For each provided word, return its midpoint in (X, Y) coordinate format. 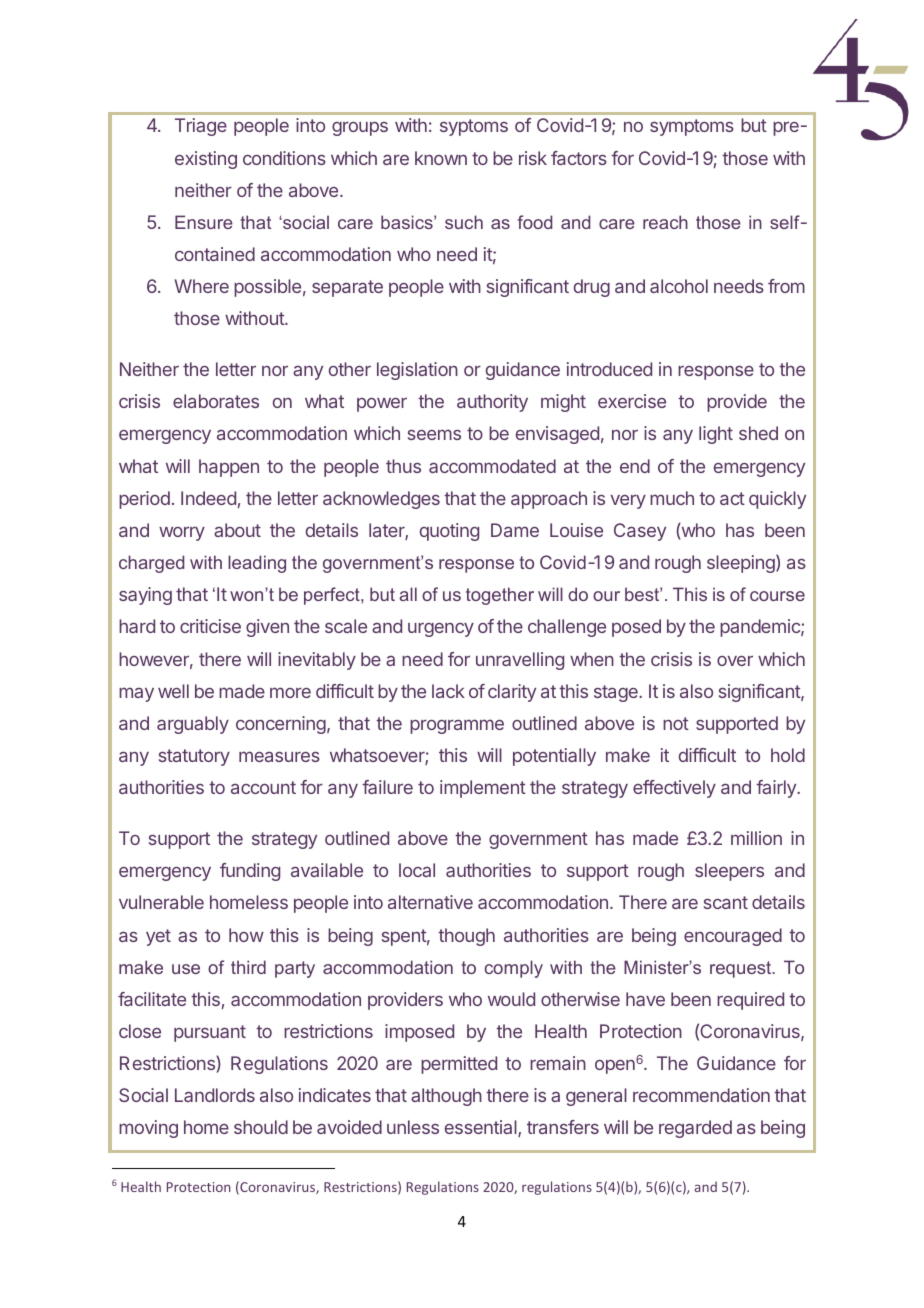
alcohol (679, 286)
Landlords (215, 1095)
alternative (430, 902)
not (676, 723)
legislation (417, 371)
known (441, 158)
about (237, 530)
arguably (193, 725)
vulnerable (161, 902)
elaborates (216, 401)
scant (726, 902)
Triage (201, 127)
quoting (449, 532)
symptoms (692, 127)
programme (457, 726)
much (672, 498)
